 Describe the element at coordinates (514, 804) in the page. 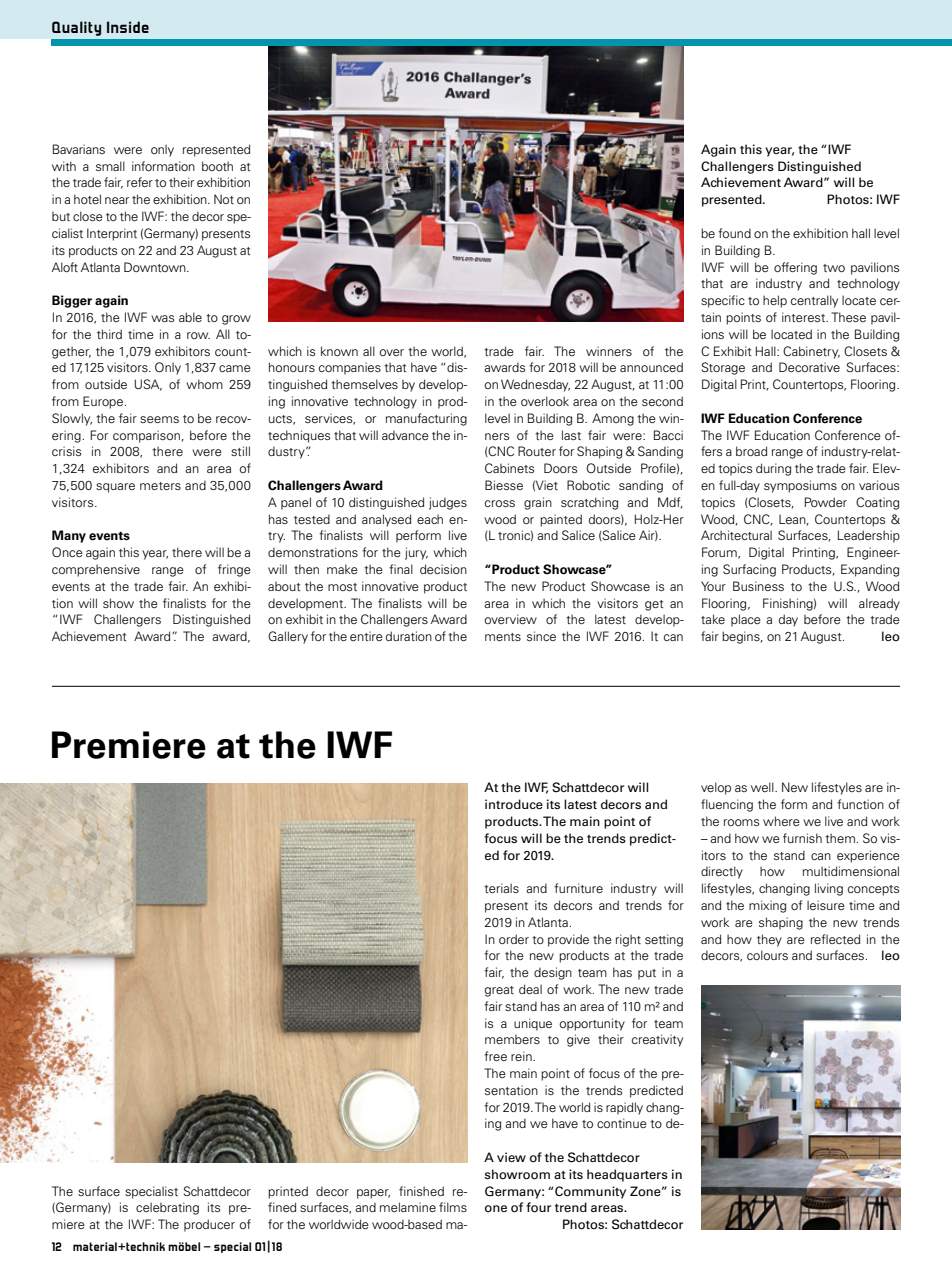

I see `introduce` at that location.
